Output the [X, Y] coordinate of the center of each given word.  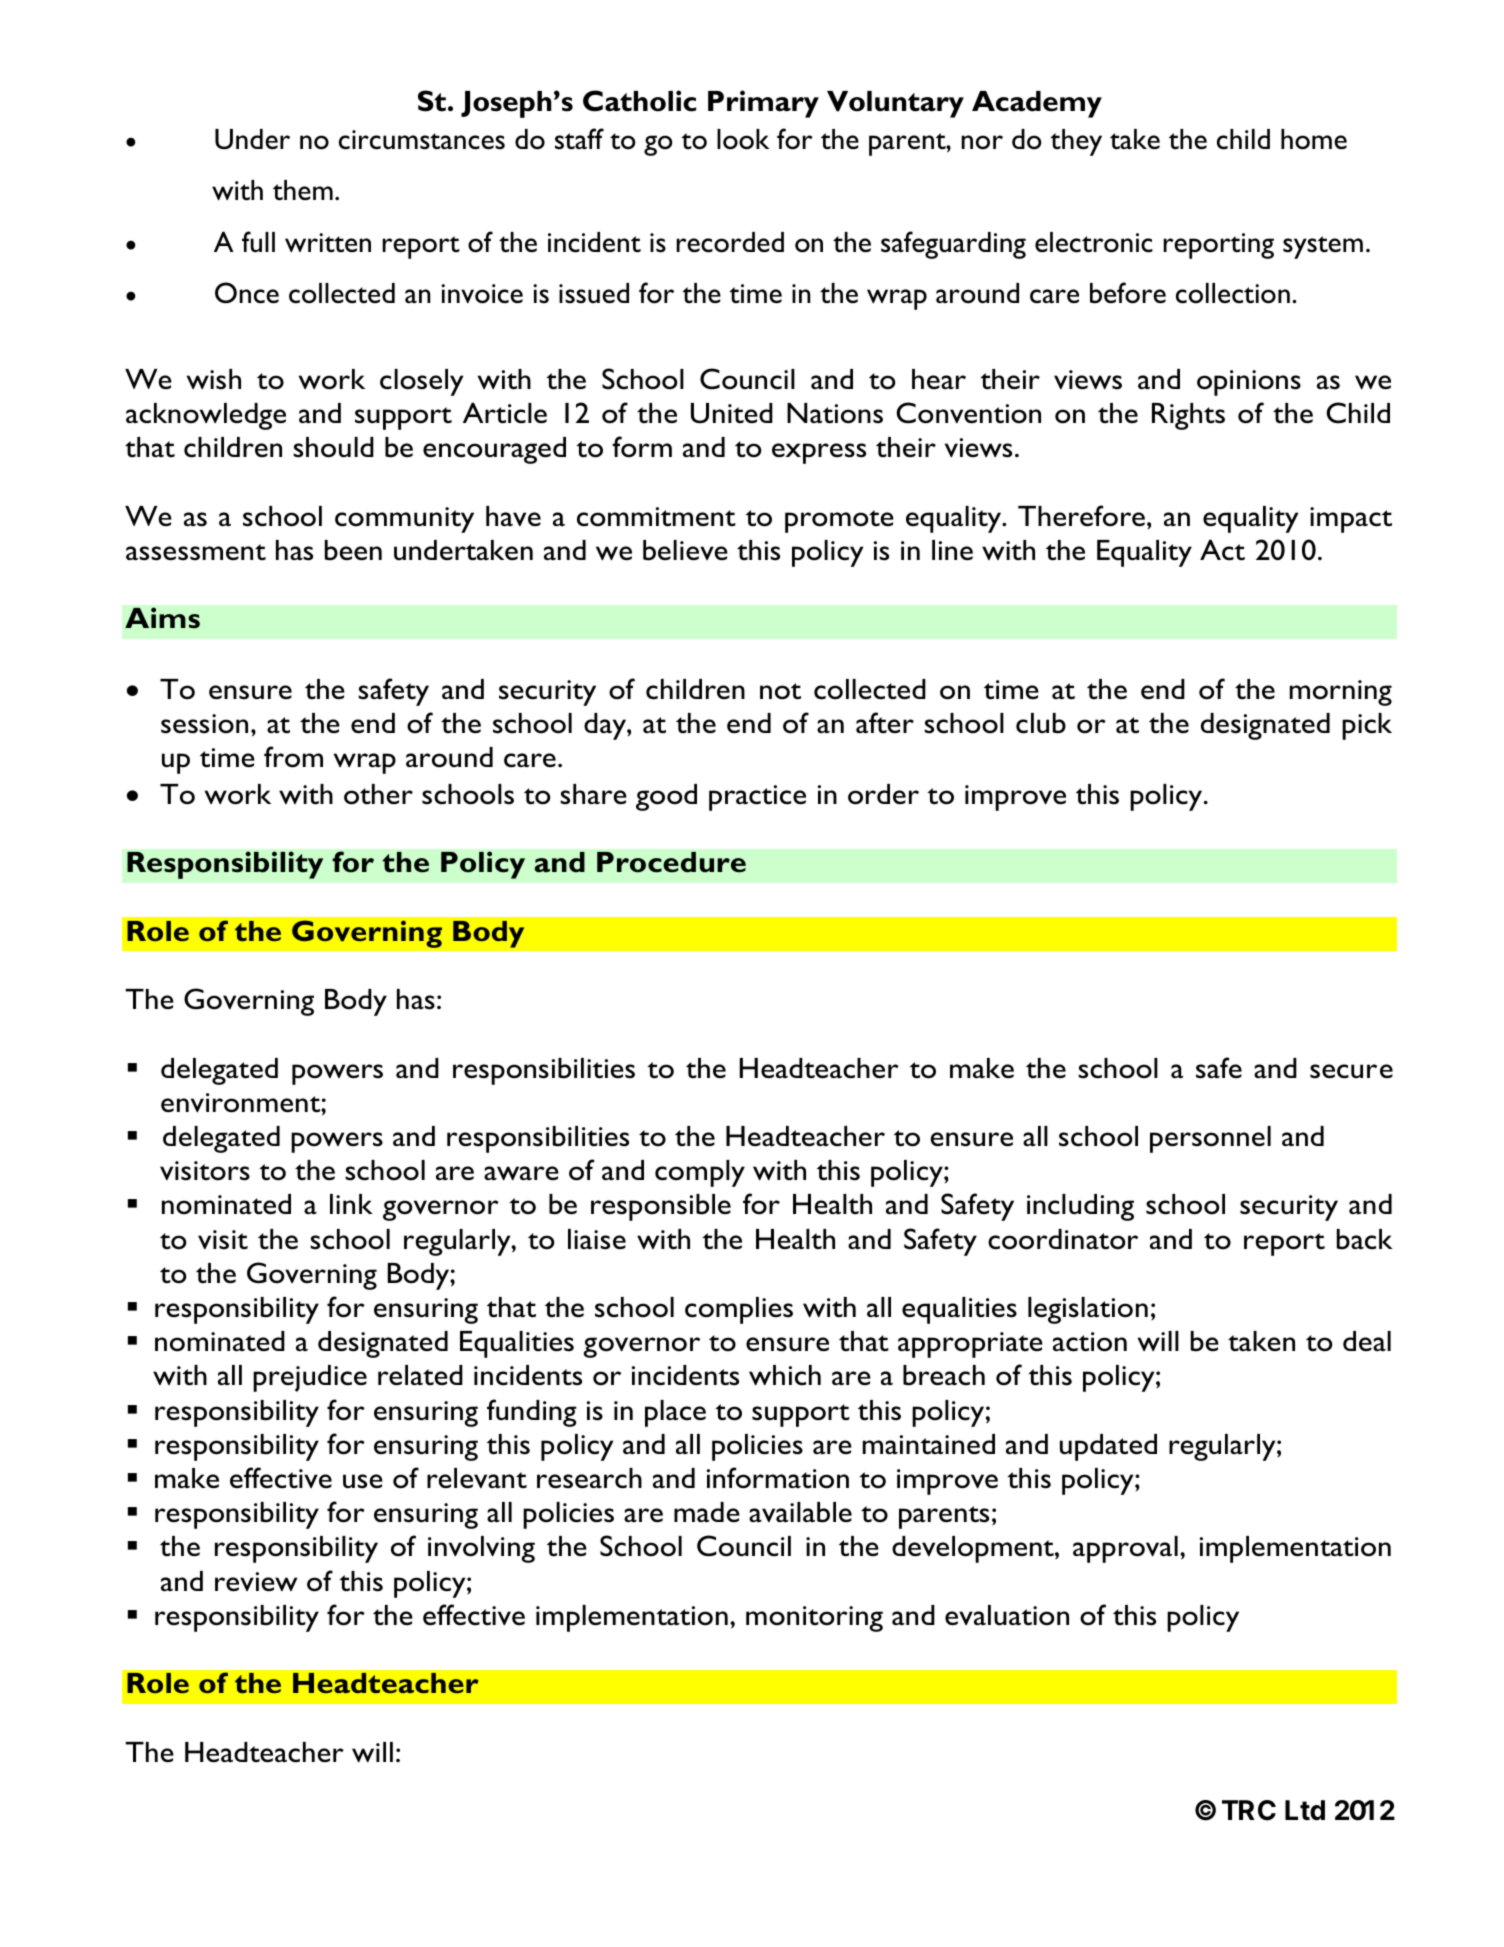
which [785, 1375]
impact [1351, 520]
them [303, 190]
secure [1351, 1071]
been [353, 550]
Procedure [671, 862]
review [256, 1581]
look [743, 139]
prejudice [310, 1378]
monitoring [814, 1619]
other [378, 794]
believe [685, 550]
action [1090, 1342]
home [1314, 139]
